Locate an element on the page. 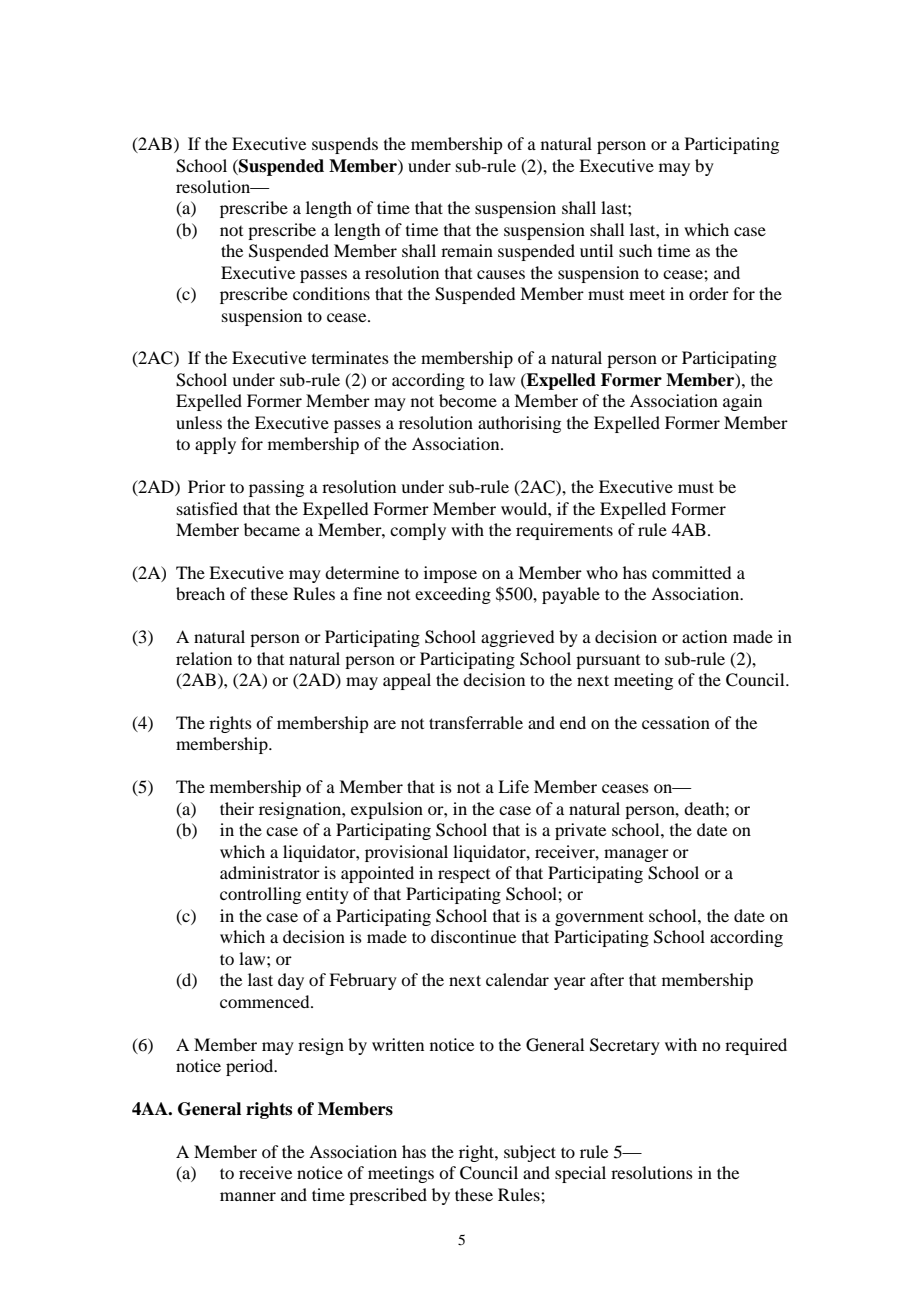  unless is located at coordinates (199, 422).
